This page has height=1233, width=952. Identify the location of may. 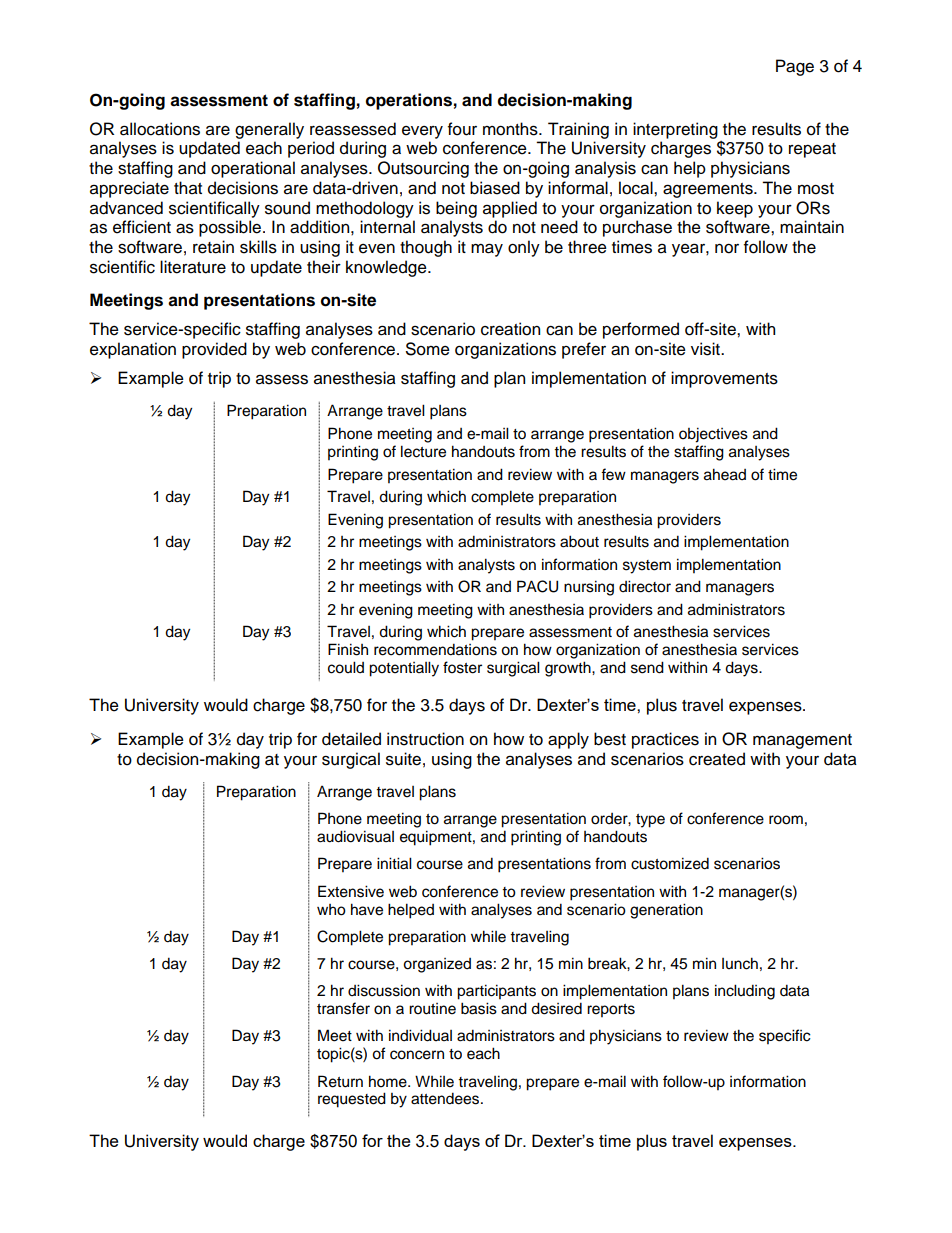
(487, 250).
